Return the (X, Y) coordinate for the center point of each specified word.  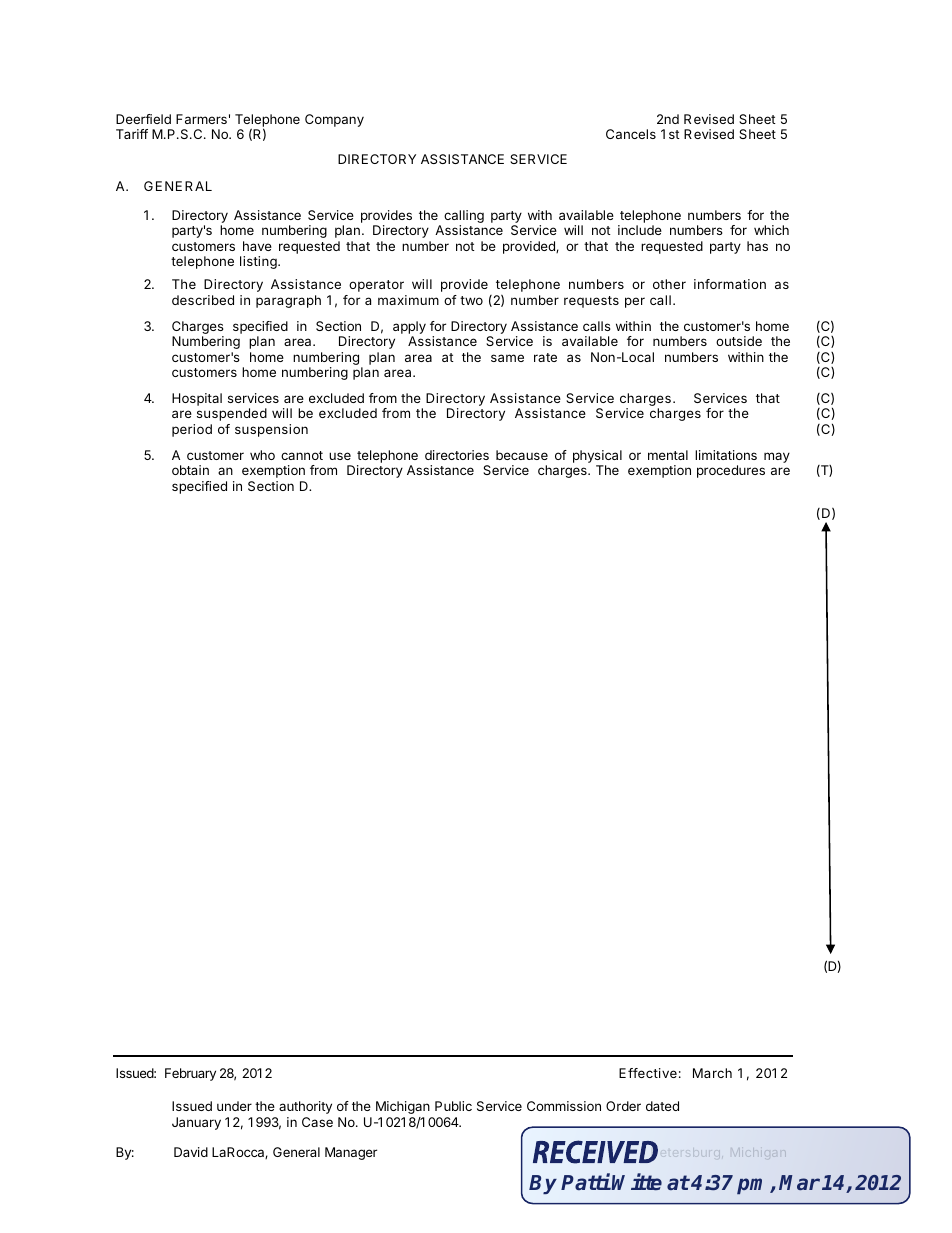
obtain (190, 470)
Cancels (631, 134)
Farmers (201, 119)
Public (453, 1106)
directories (457, 455)
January (196, 1123)
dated (662, 1106)
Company (334, 120)
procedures (731, 471)
